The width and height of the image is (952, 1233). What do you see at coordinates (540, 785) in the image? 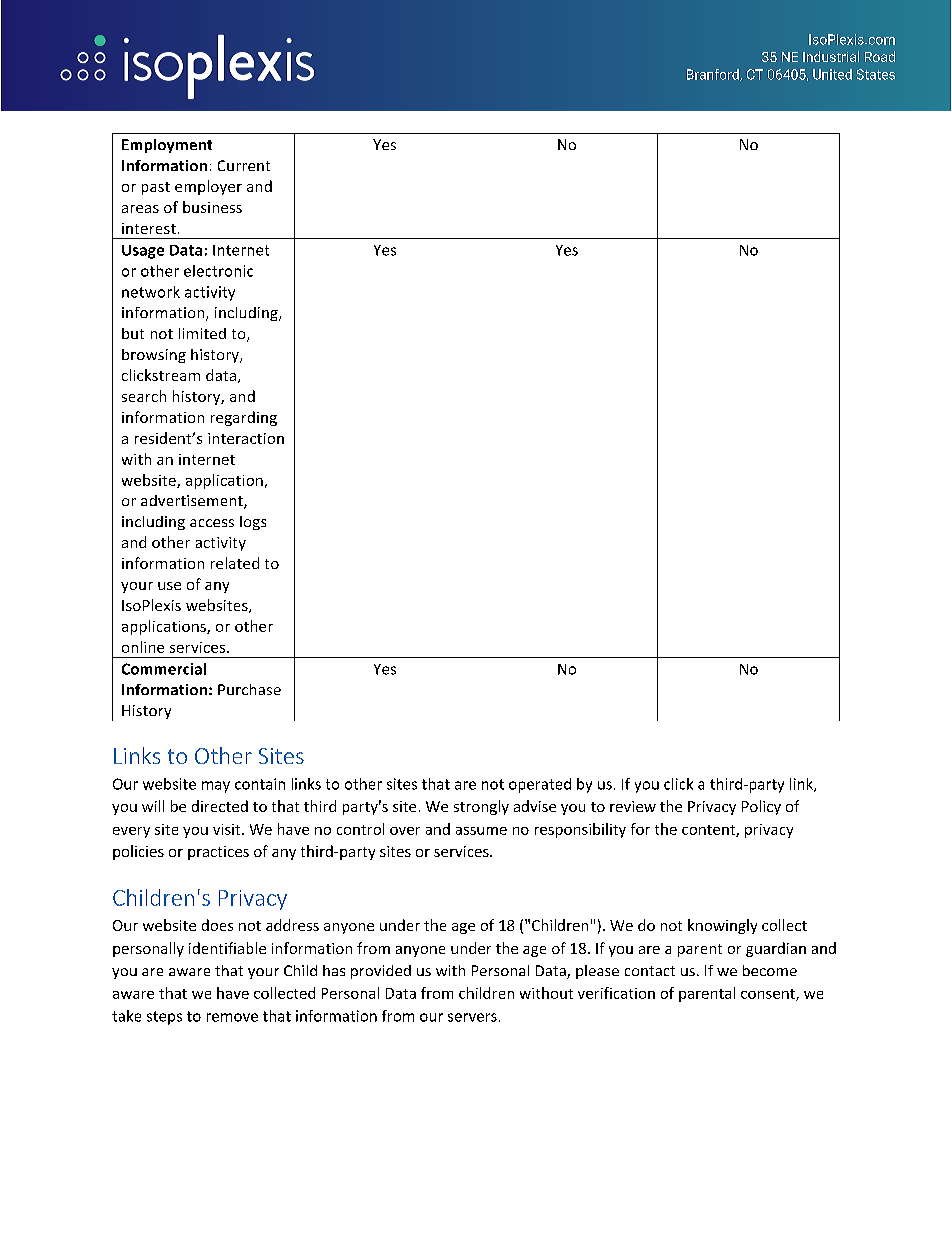
I see `operated` at bounding box center [540, 785].
